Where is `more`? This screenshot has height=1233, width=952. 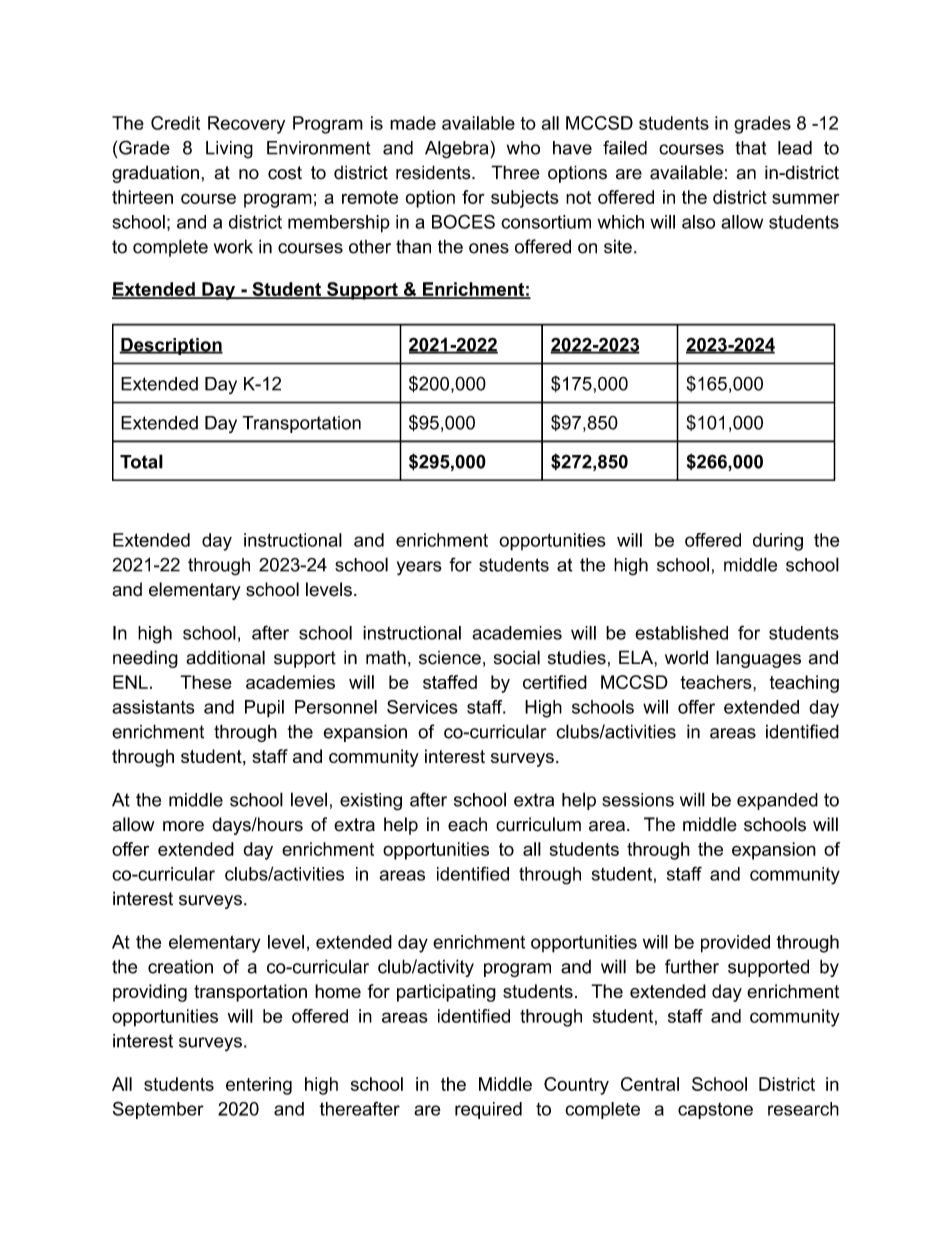 more is located at coordinates (183, 826).
